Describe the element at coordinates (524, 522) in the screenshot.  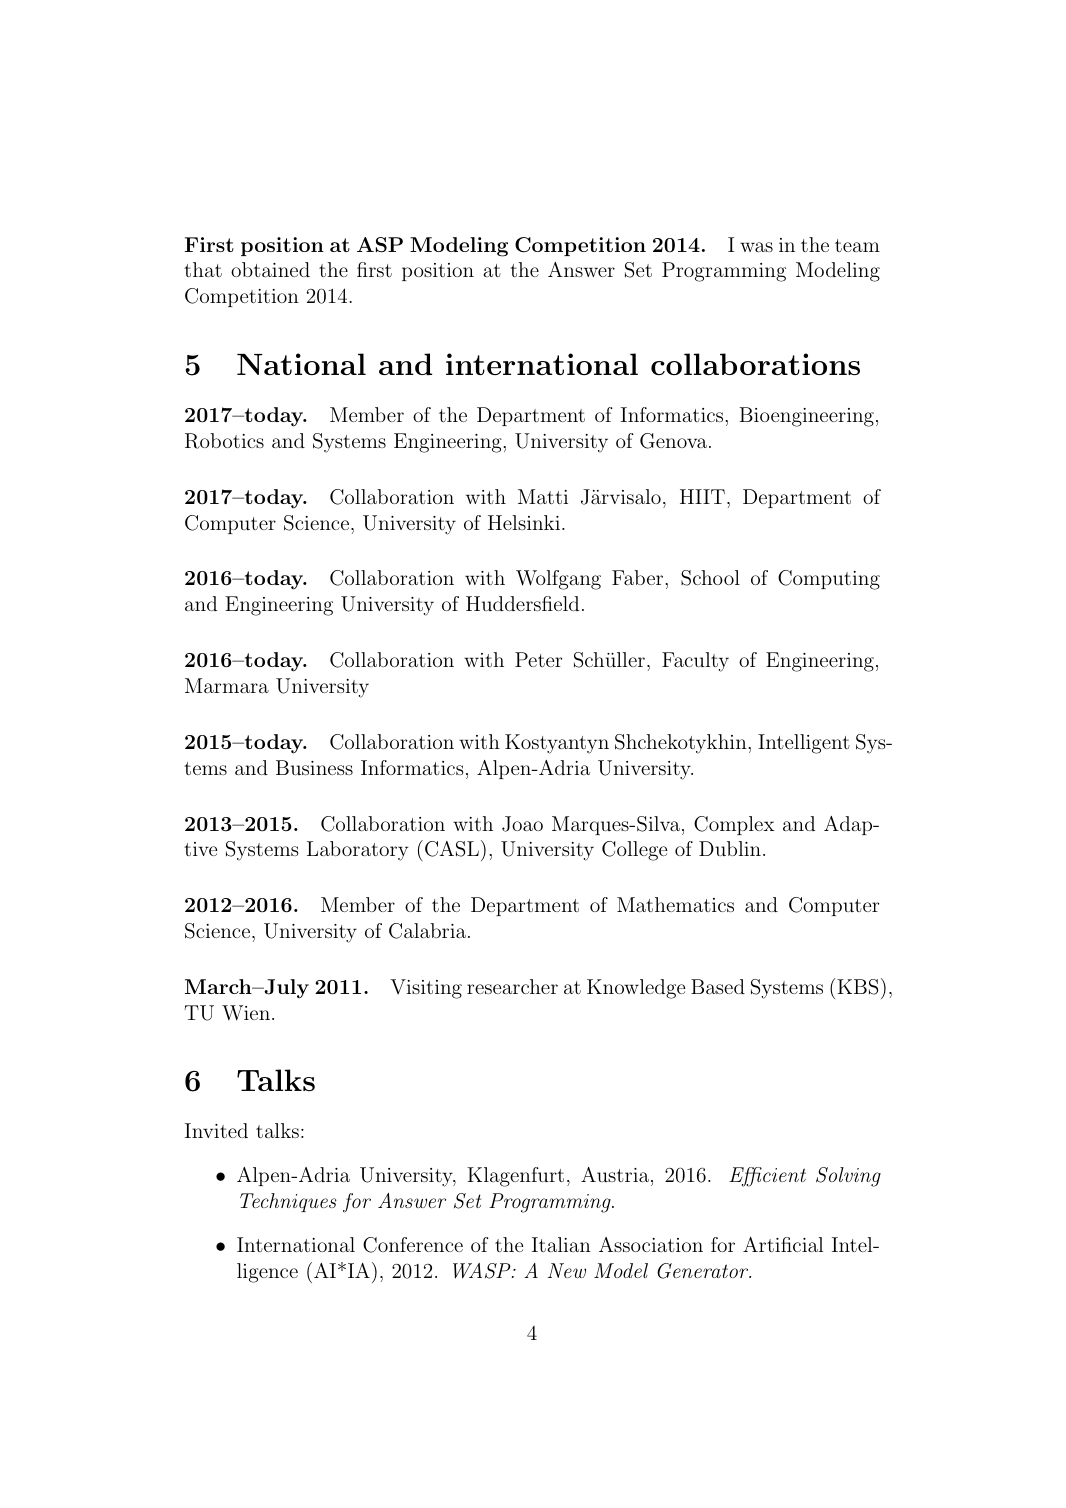
I see `Helsinki` at that location.
